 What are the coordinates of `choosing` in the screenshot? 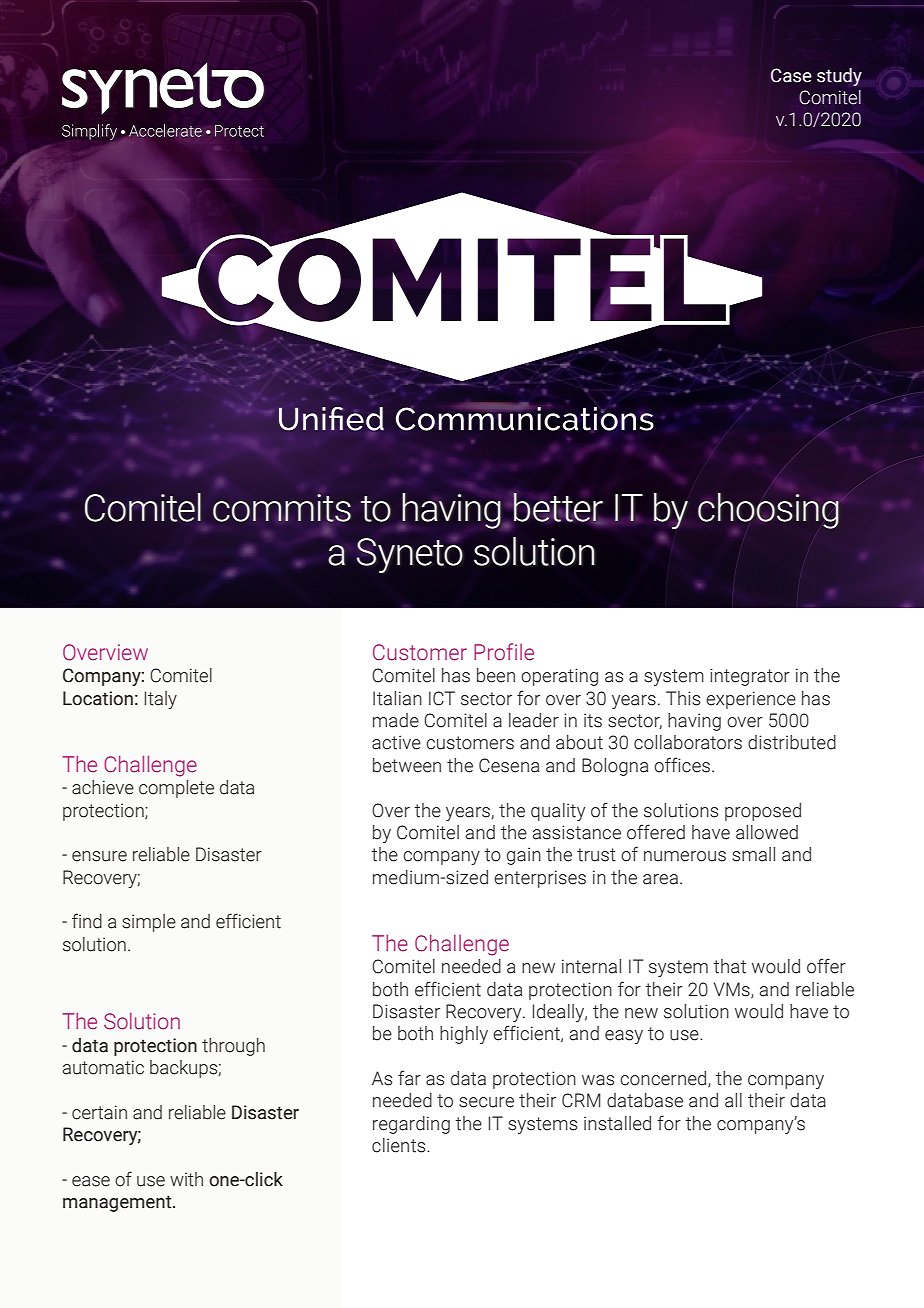 It's located at (768, 511).
